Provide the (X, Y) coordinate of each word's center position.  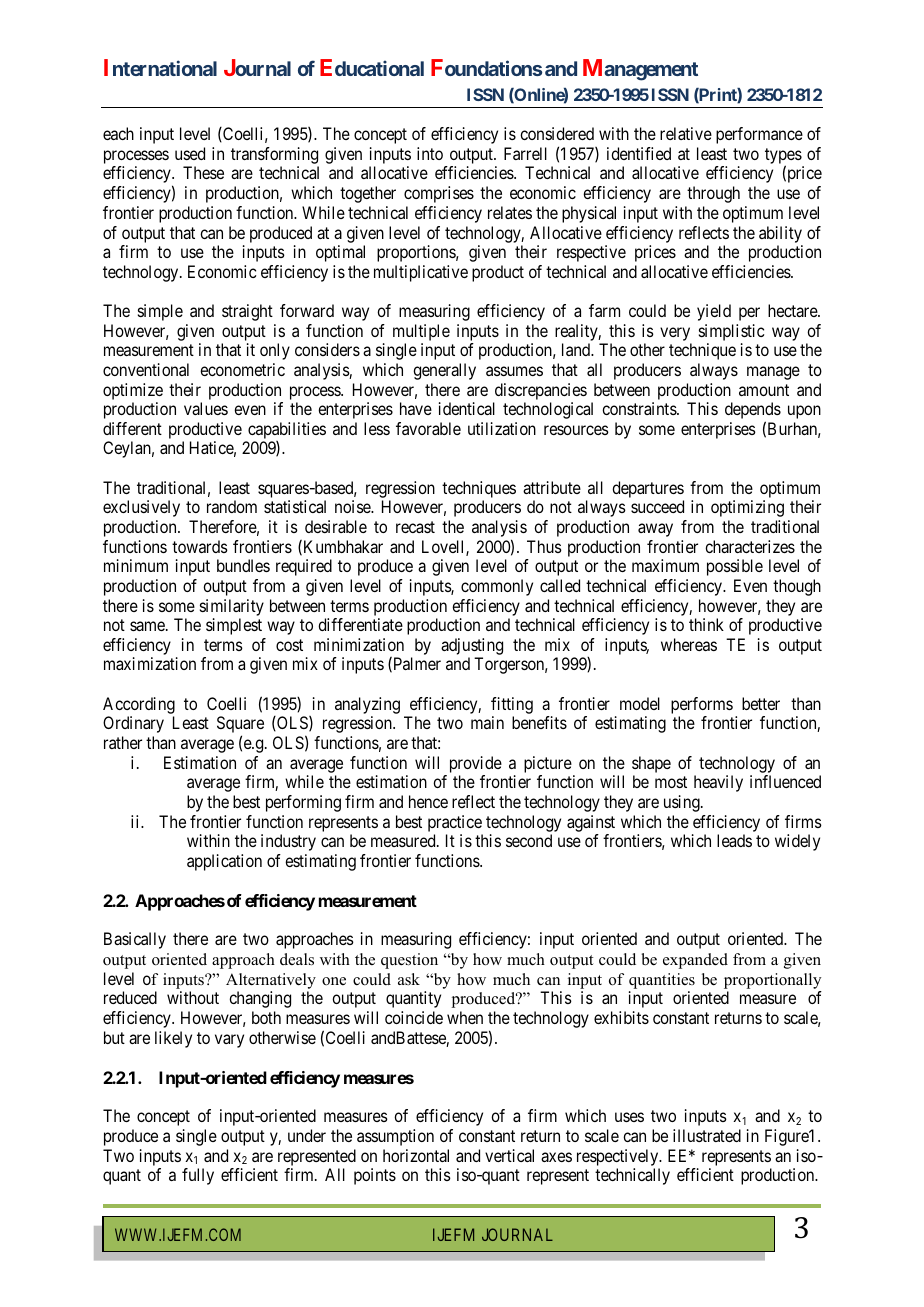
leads (734, 840)
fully (198, 1176)
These (203, 172)
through (713, 194)
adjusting (472, 648)
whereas (689, 644)
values (206, 408)
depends (753, 412)
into (430, 153)
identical (467, 408)
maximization (150, 663)
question (409, 961)
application (224, 862)
